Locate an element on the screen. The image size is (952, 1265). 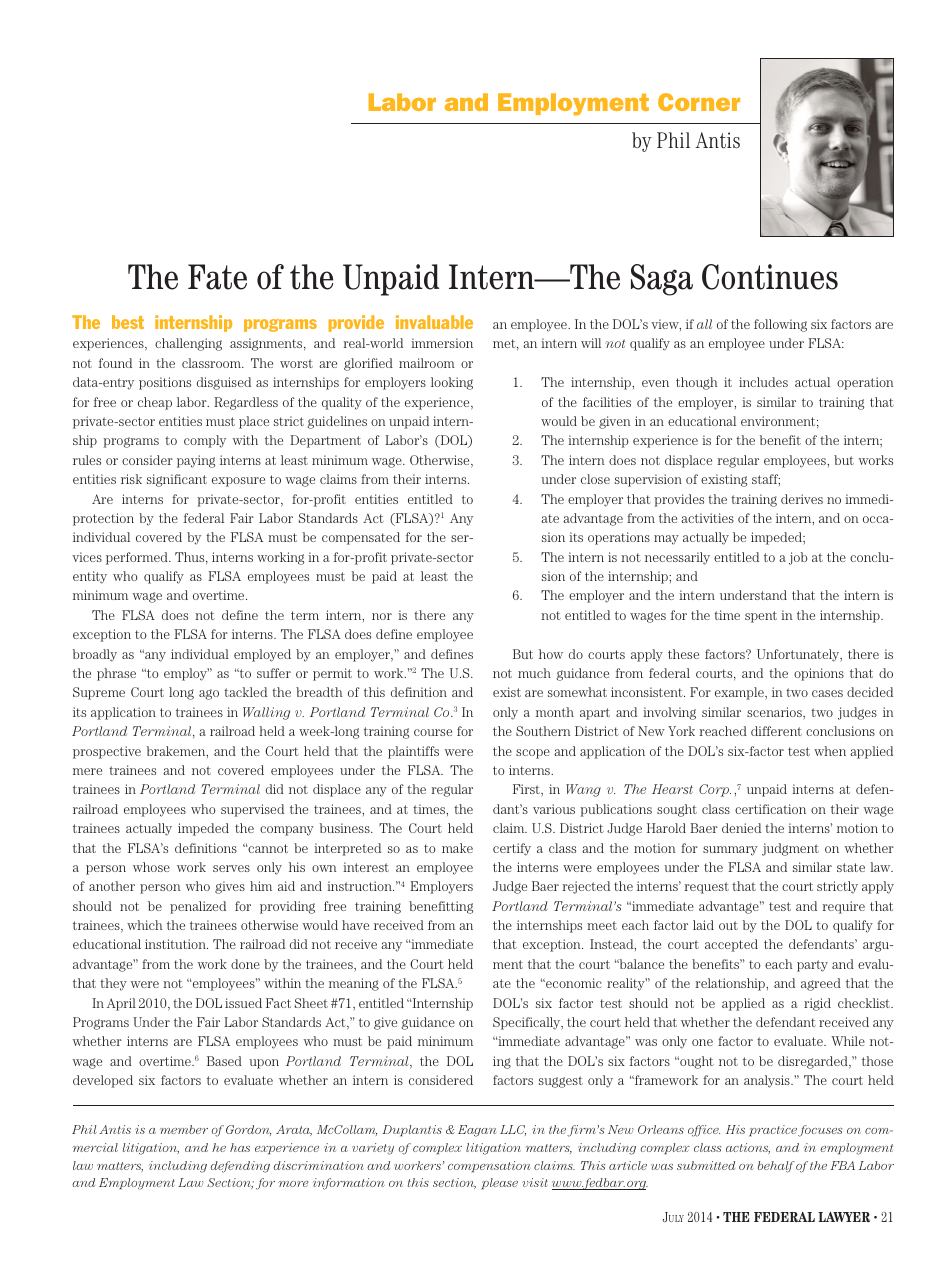
job is located at coordinates (798, 558).
